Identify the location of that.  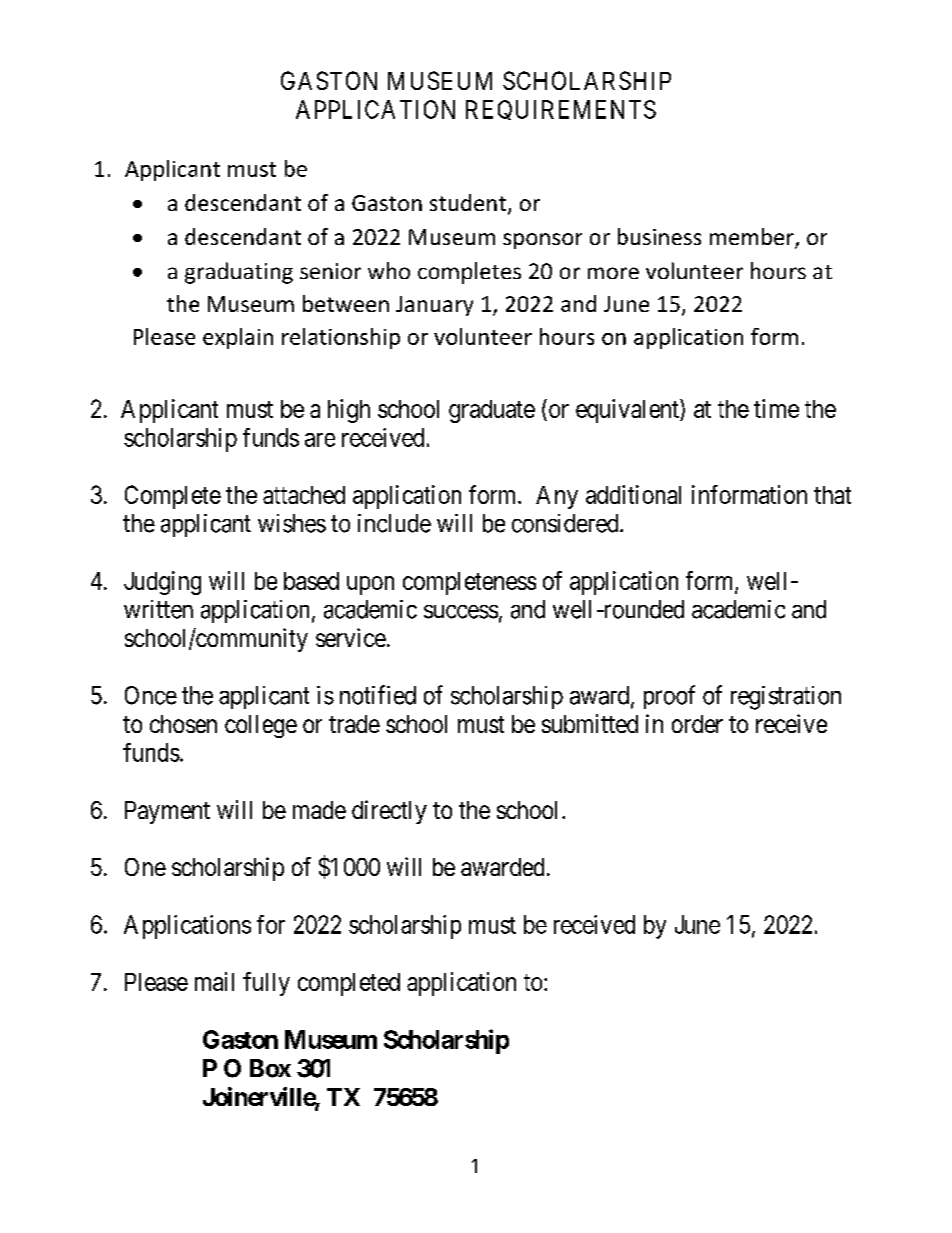
(832, 495).
